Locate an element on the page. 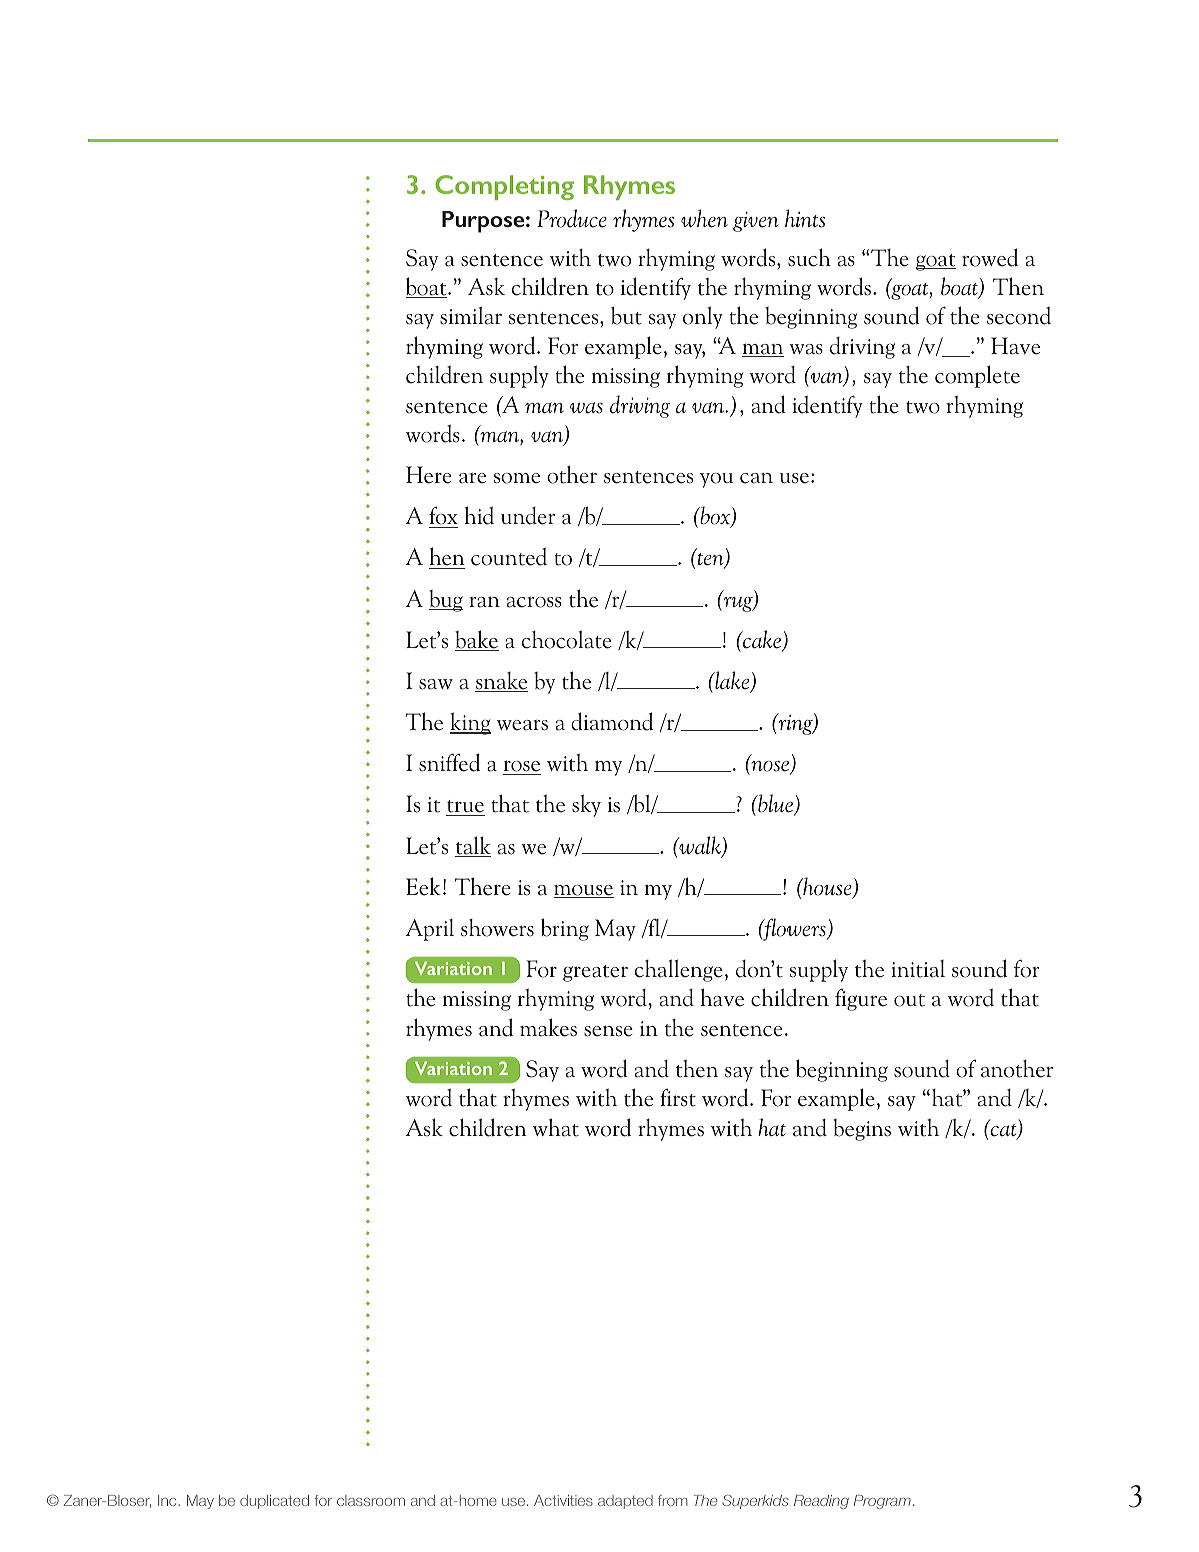 This document has height=1552, width=1199. can is located at coordinates (756, 478).
